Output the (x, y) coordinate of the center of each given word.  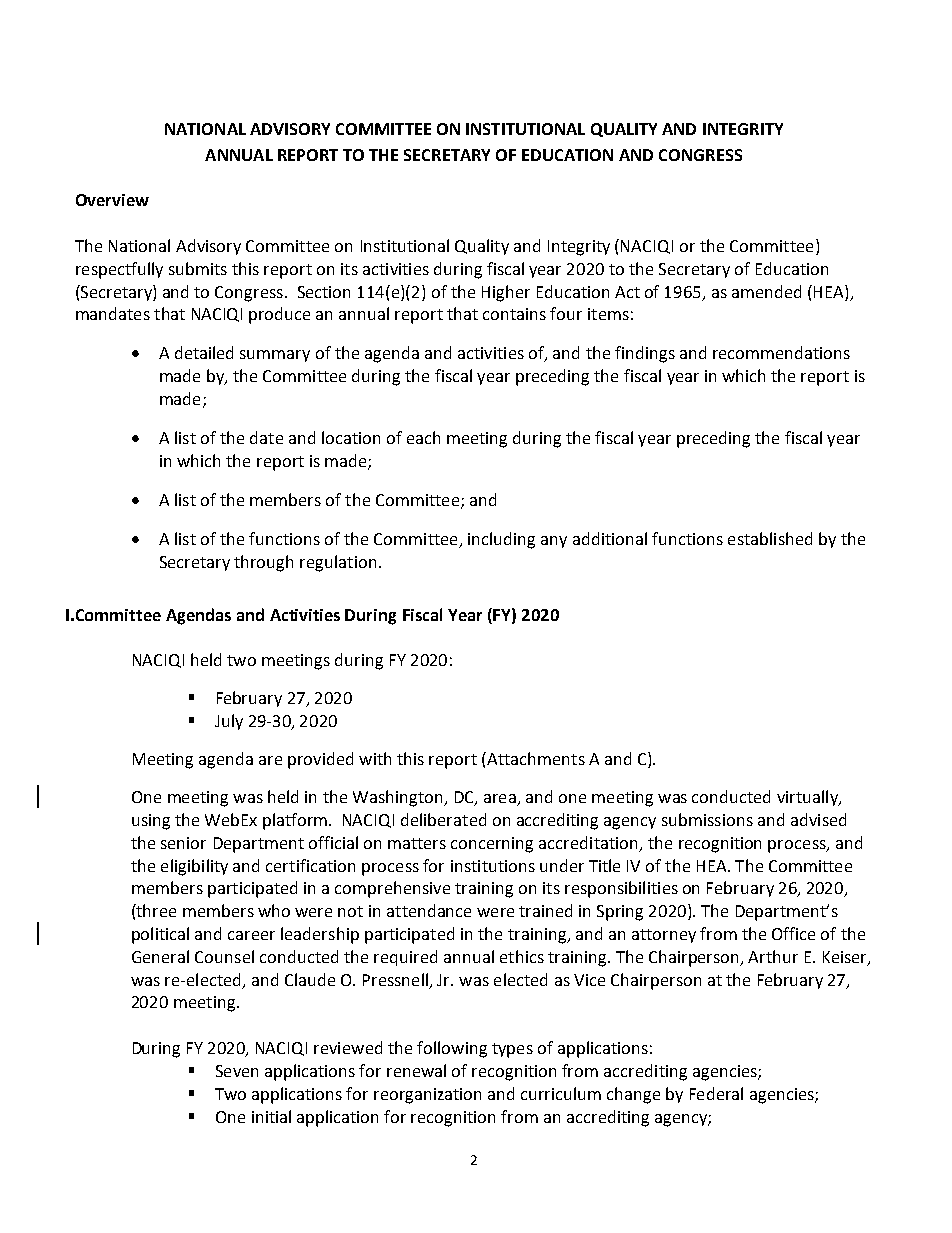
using (151, 822)
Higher (506, 293)
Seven (237, 1071)
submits (198, 268)
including (501, 540)
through (263, 563)
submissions (707, 819)
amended (766, 291)
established (770, 538)
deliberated (443, 819)
